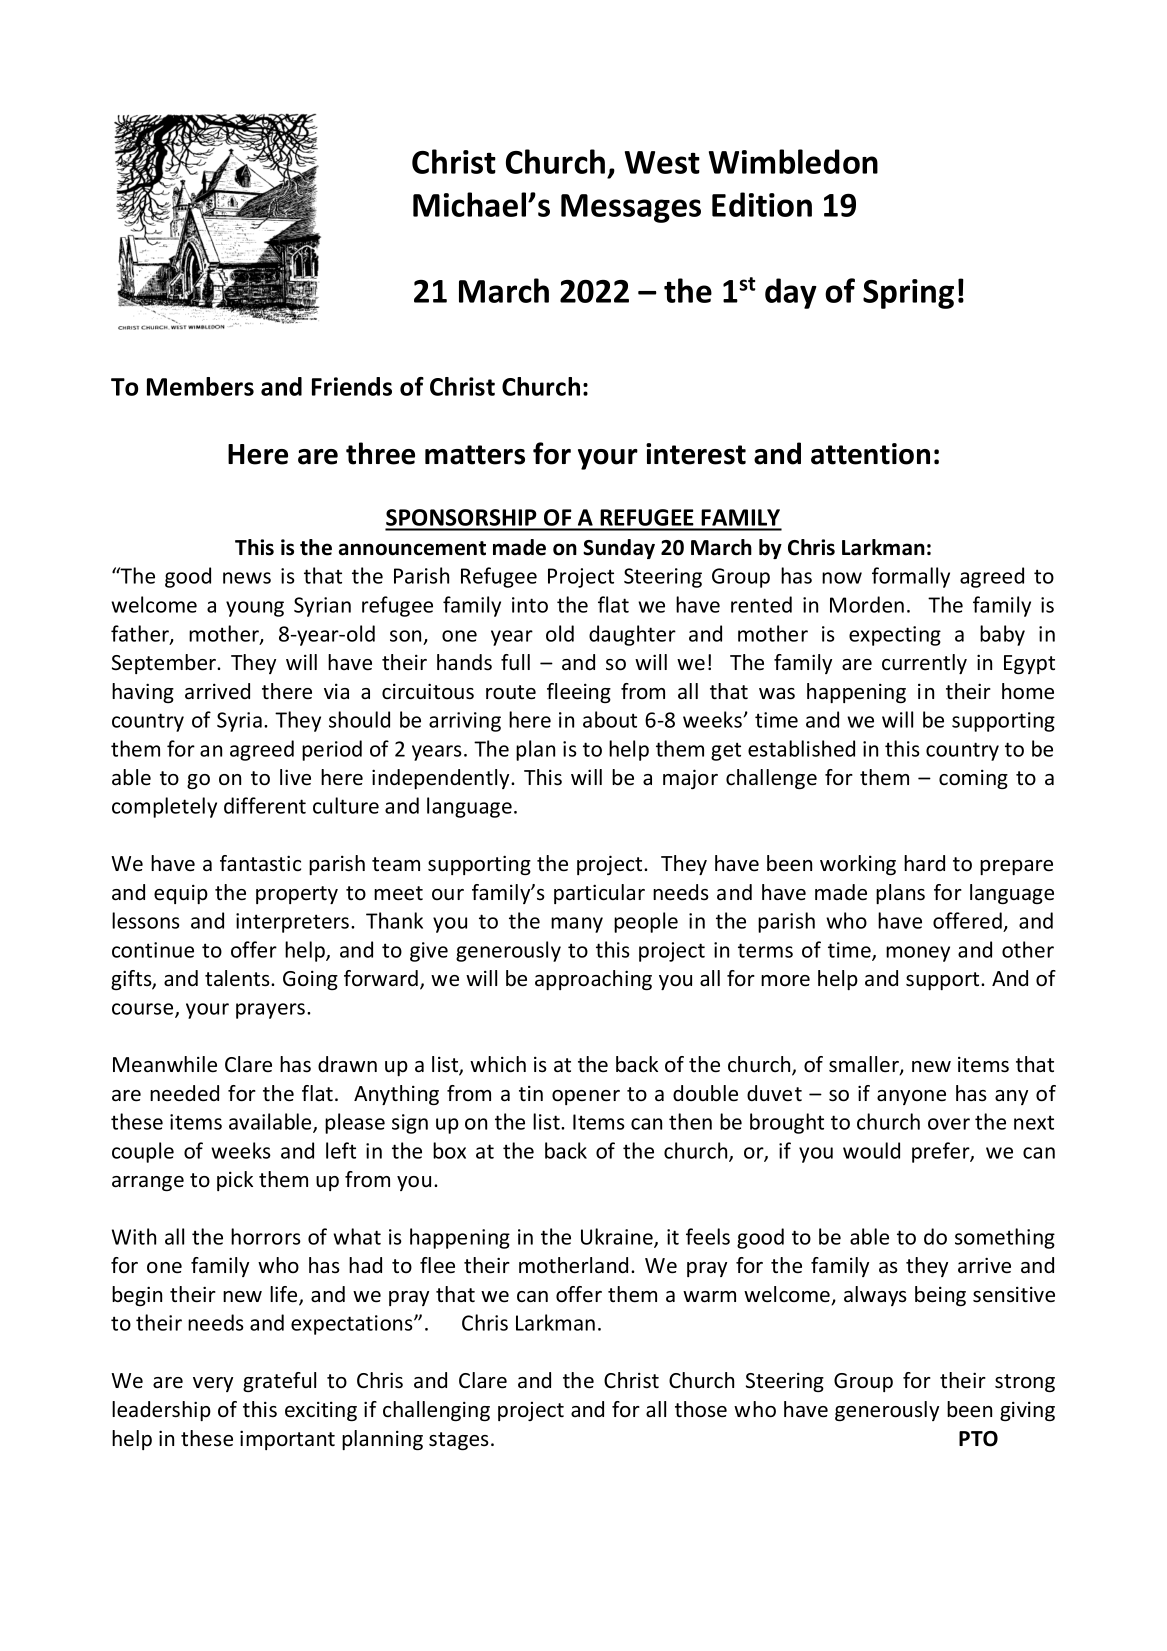 The width and height of the document is (1167, 1651). I want to click on Spring, so click(908, 294).
